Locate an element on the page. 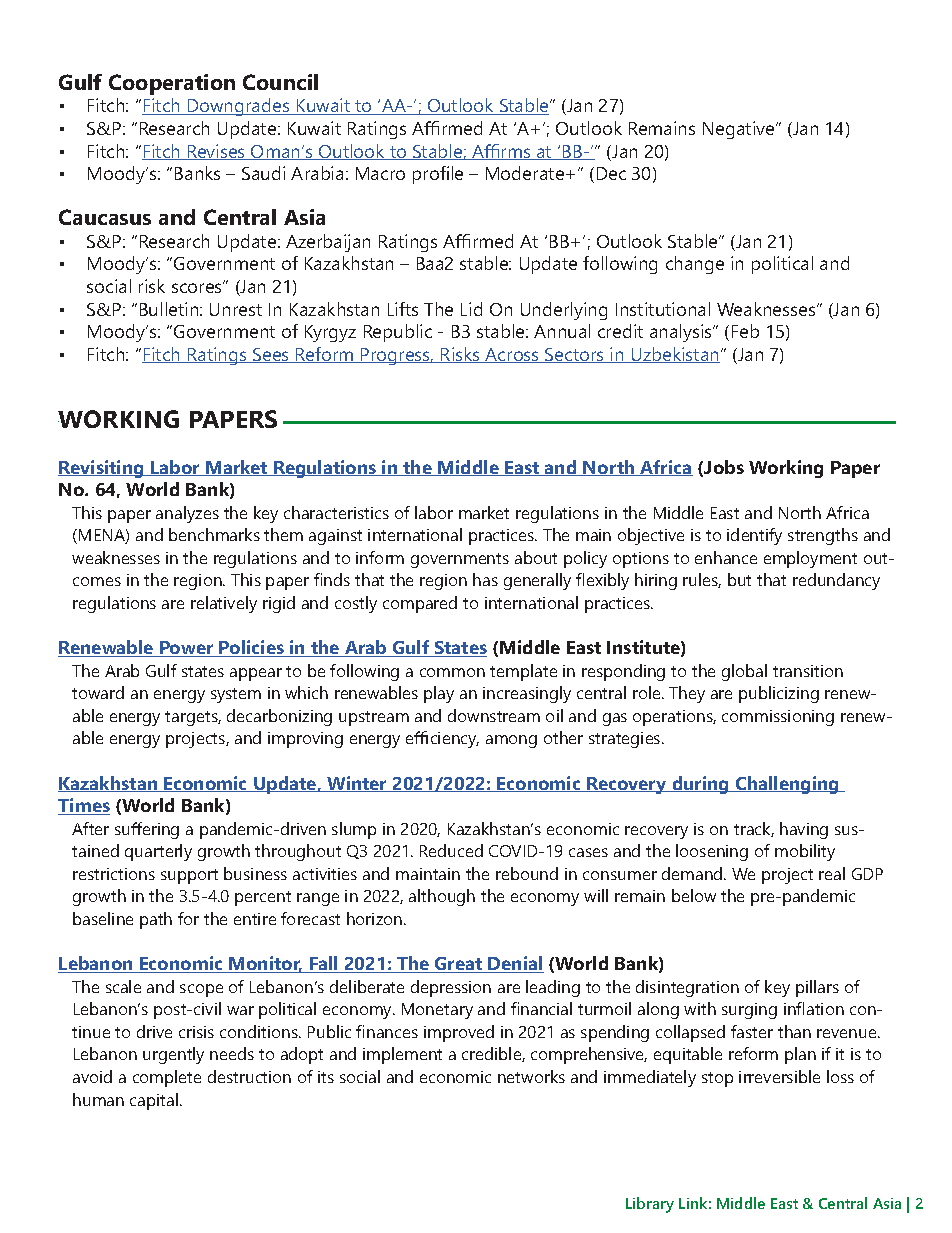 The image size is (952, 1233). networks is located at coordinates (531, 1076).
